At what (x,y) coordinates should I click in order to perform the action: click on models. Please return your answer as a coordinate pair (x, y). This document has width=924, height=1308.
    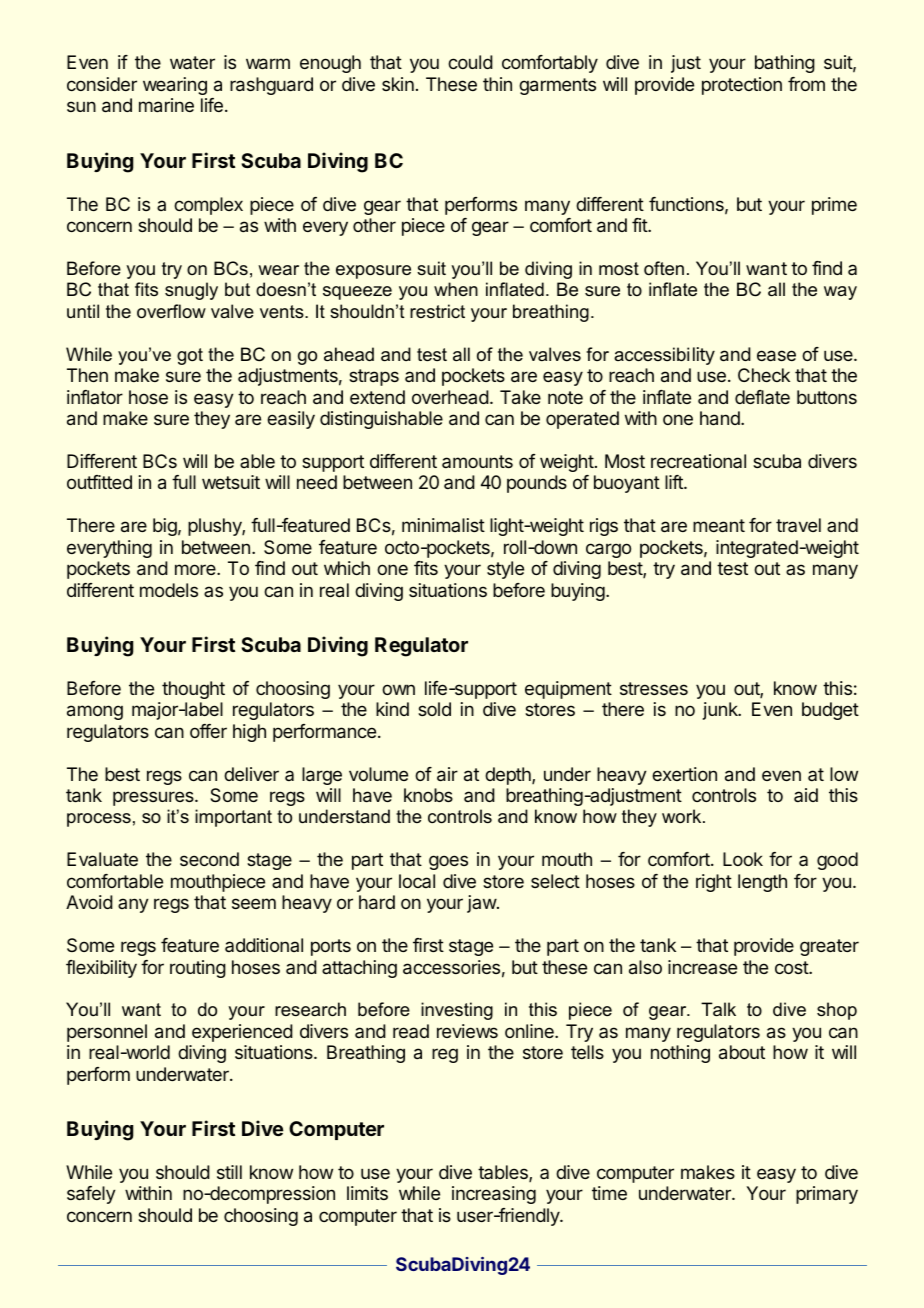
    Looking at the image, I should click on (169, 590).
